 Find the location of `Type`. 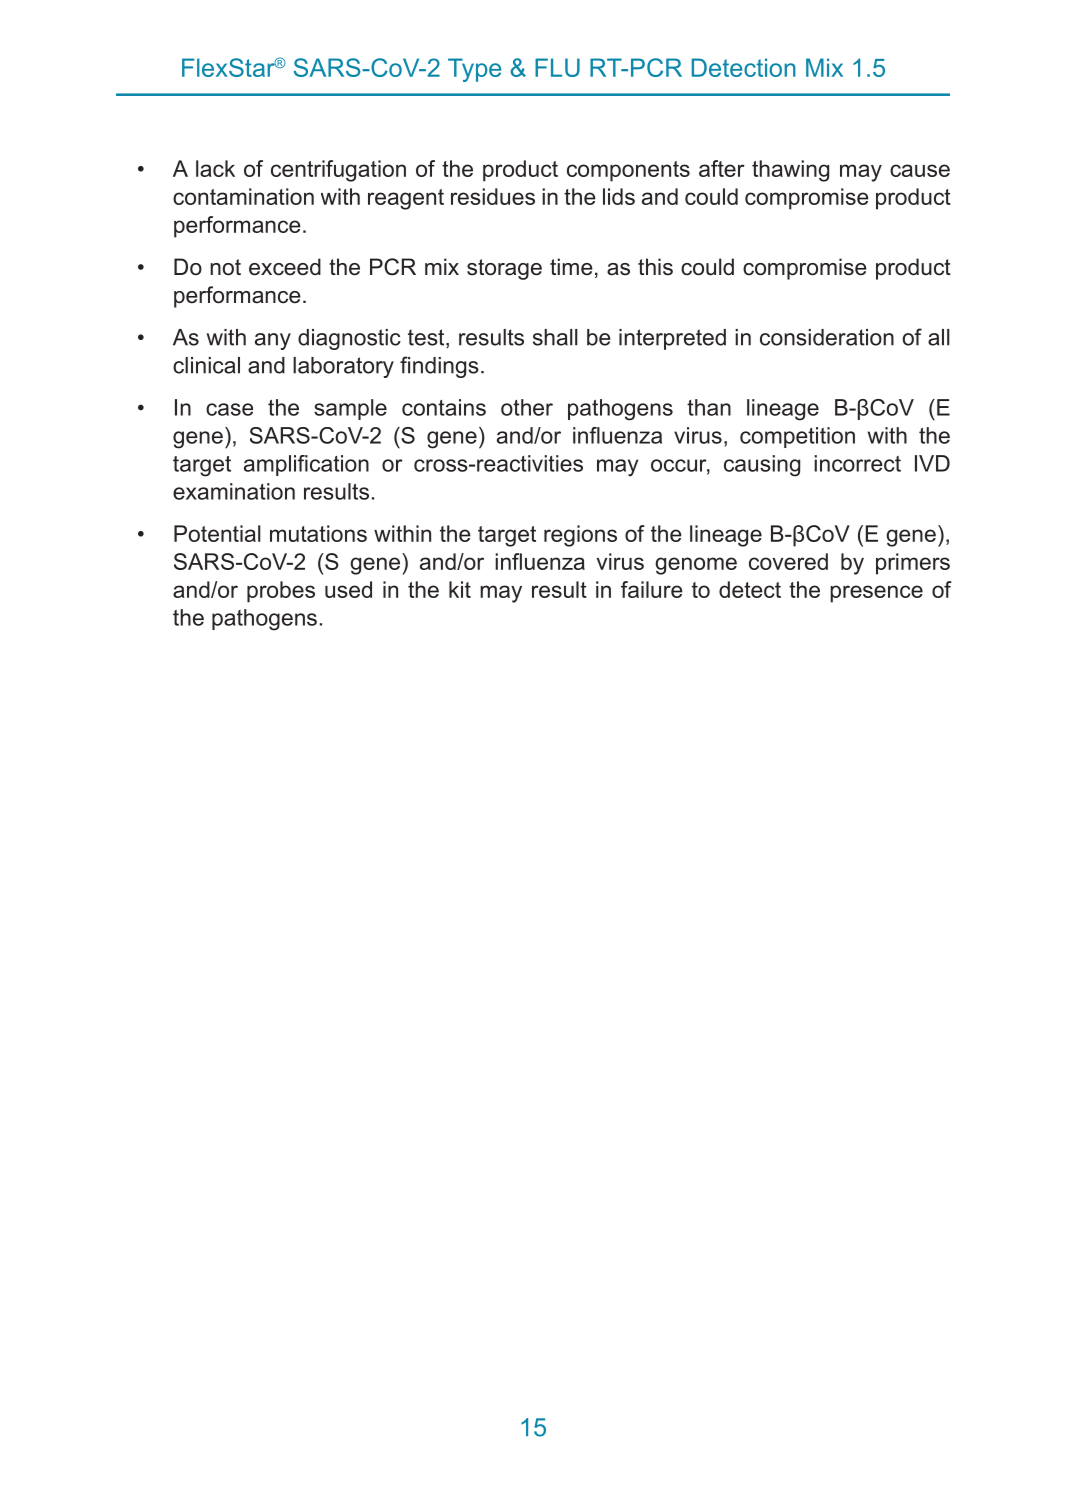

Type is located at coordinates (474, 70).
